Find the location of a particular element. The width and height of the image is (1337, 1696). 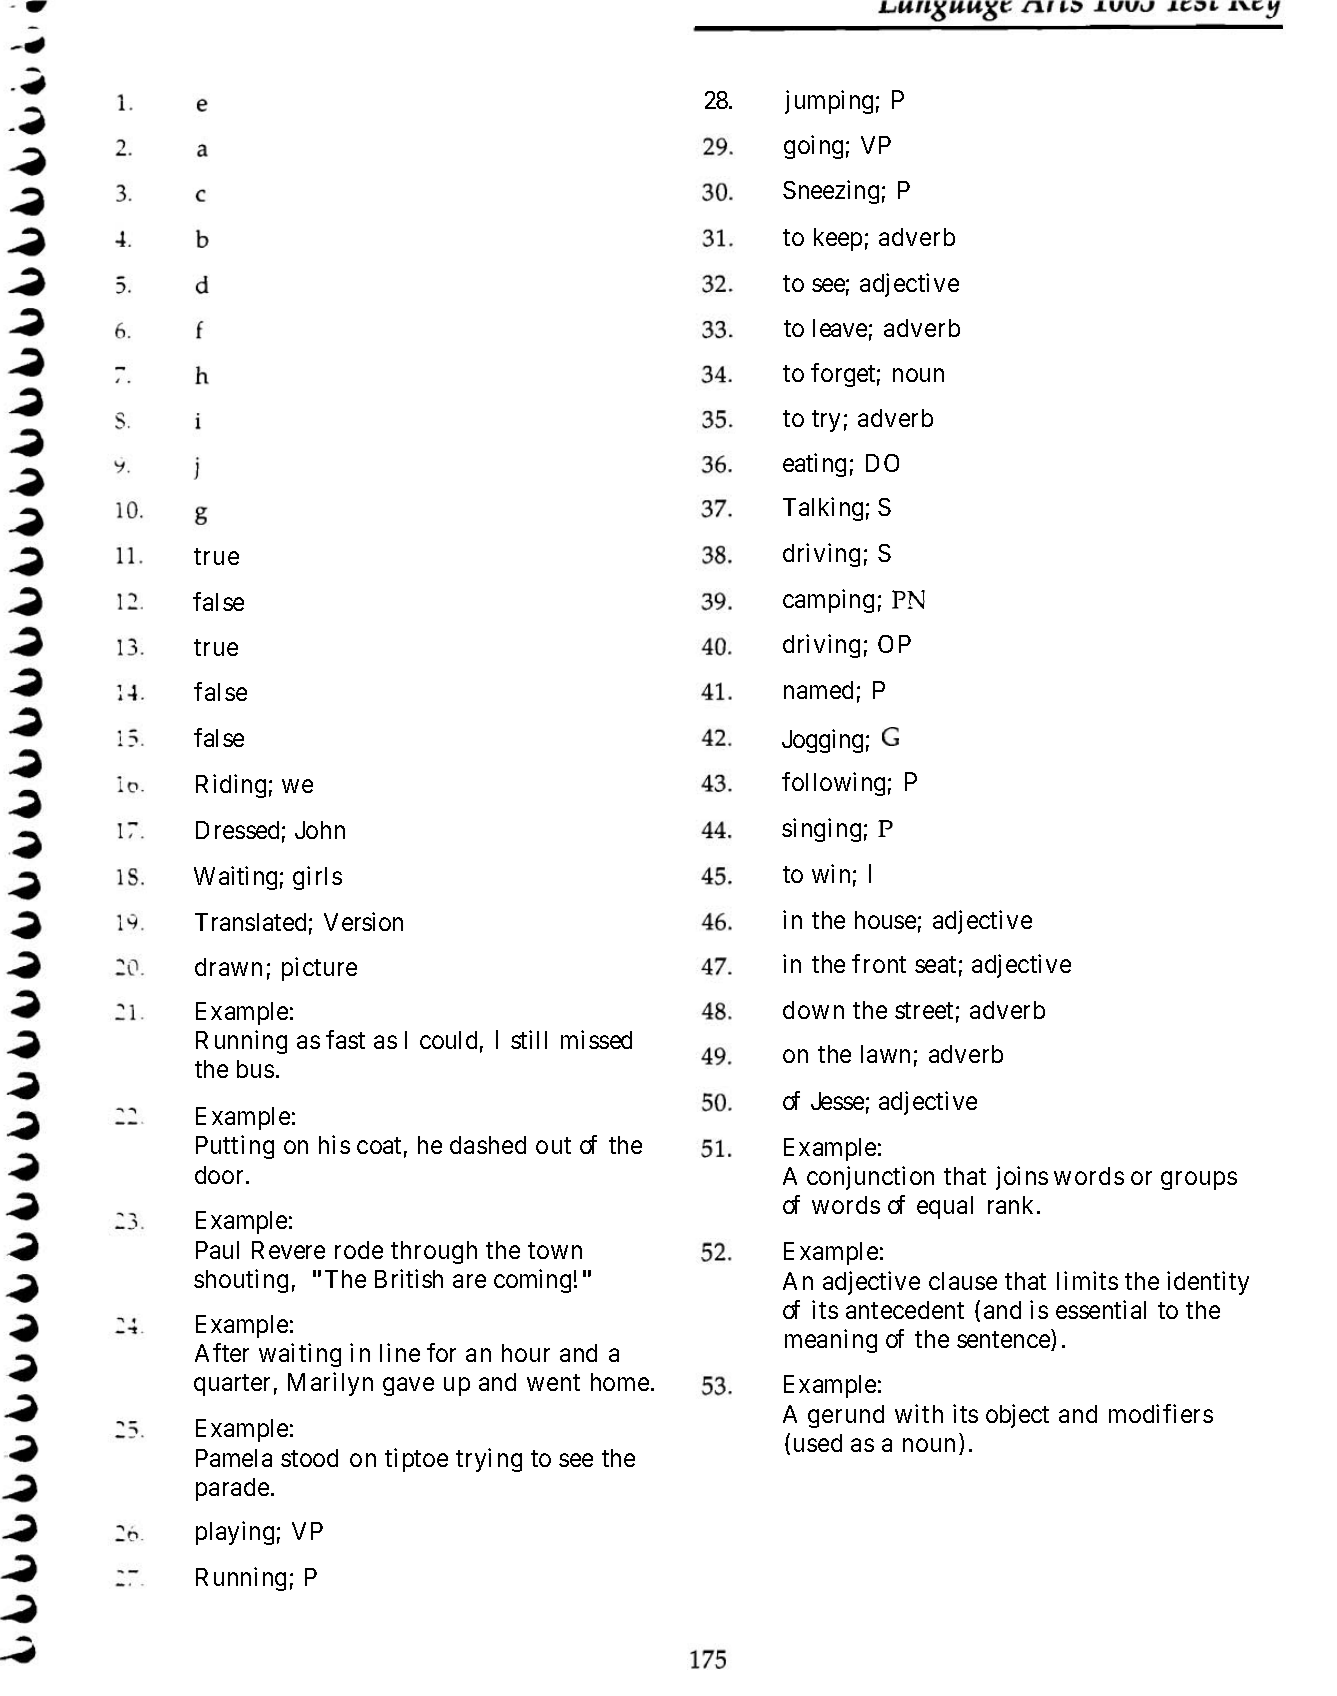

Jesse is located at coordinates (837, 1101).
